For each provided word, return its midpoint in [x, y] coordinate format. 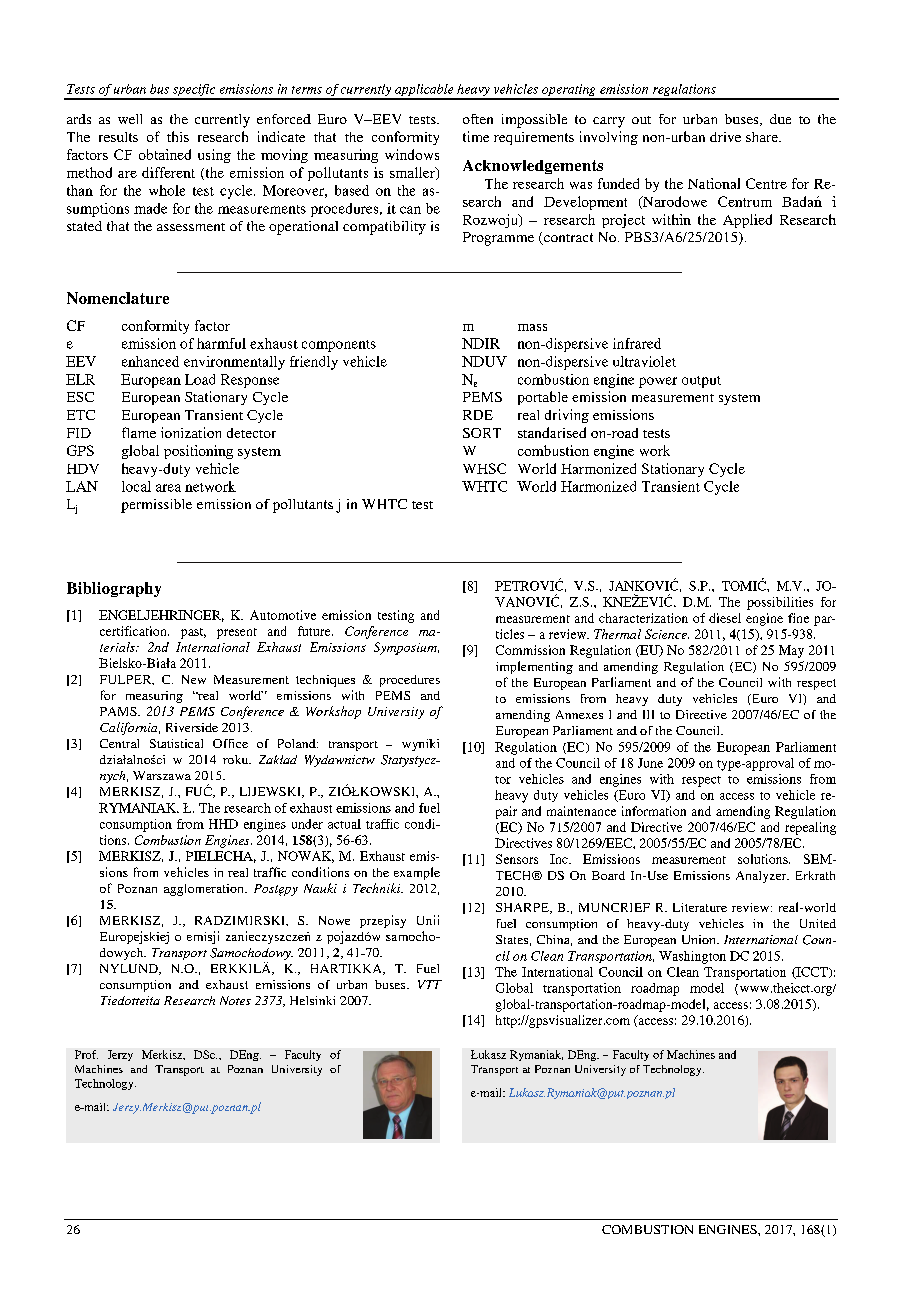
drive [725, 137]
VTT [430, 984]
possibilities [780, 603]
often [478, 119]
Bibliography [114, 589]
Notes [235, 1000]
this [178, 136]
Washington [692, 957]
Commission [530, 650]
